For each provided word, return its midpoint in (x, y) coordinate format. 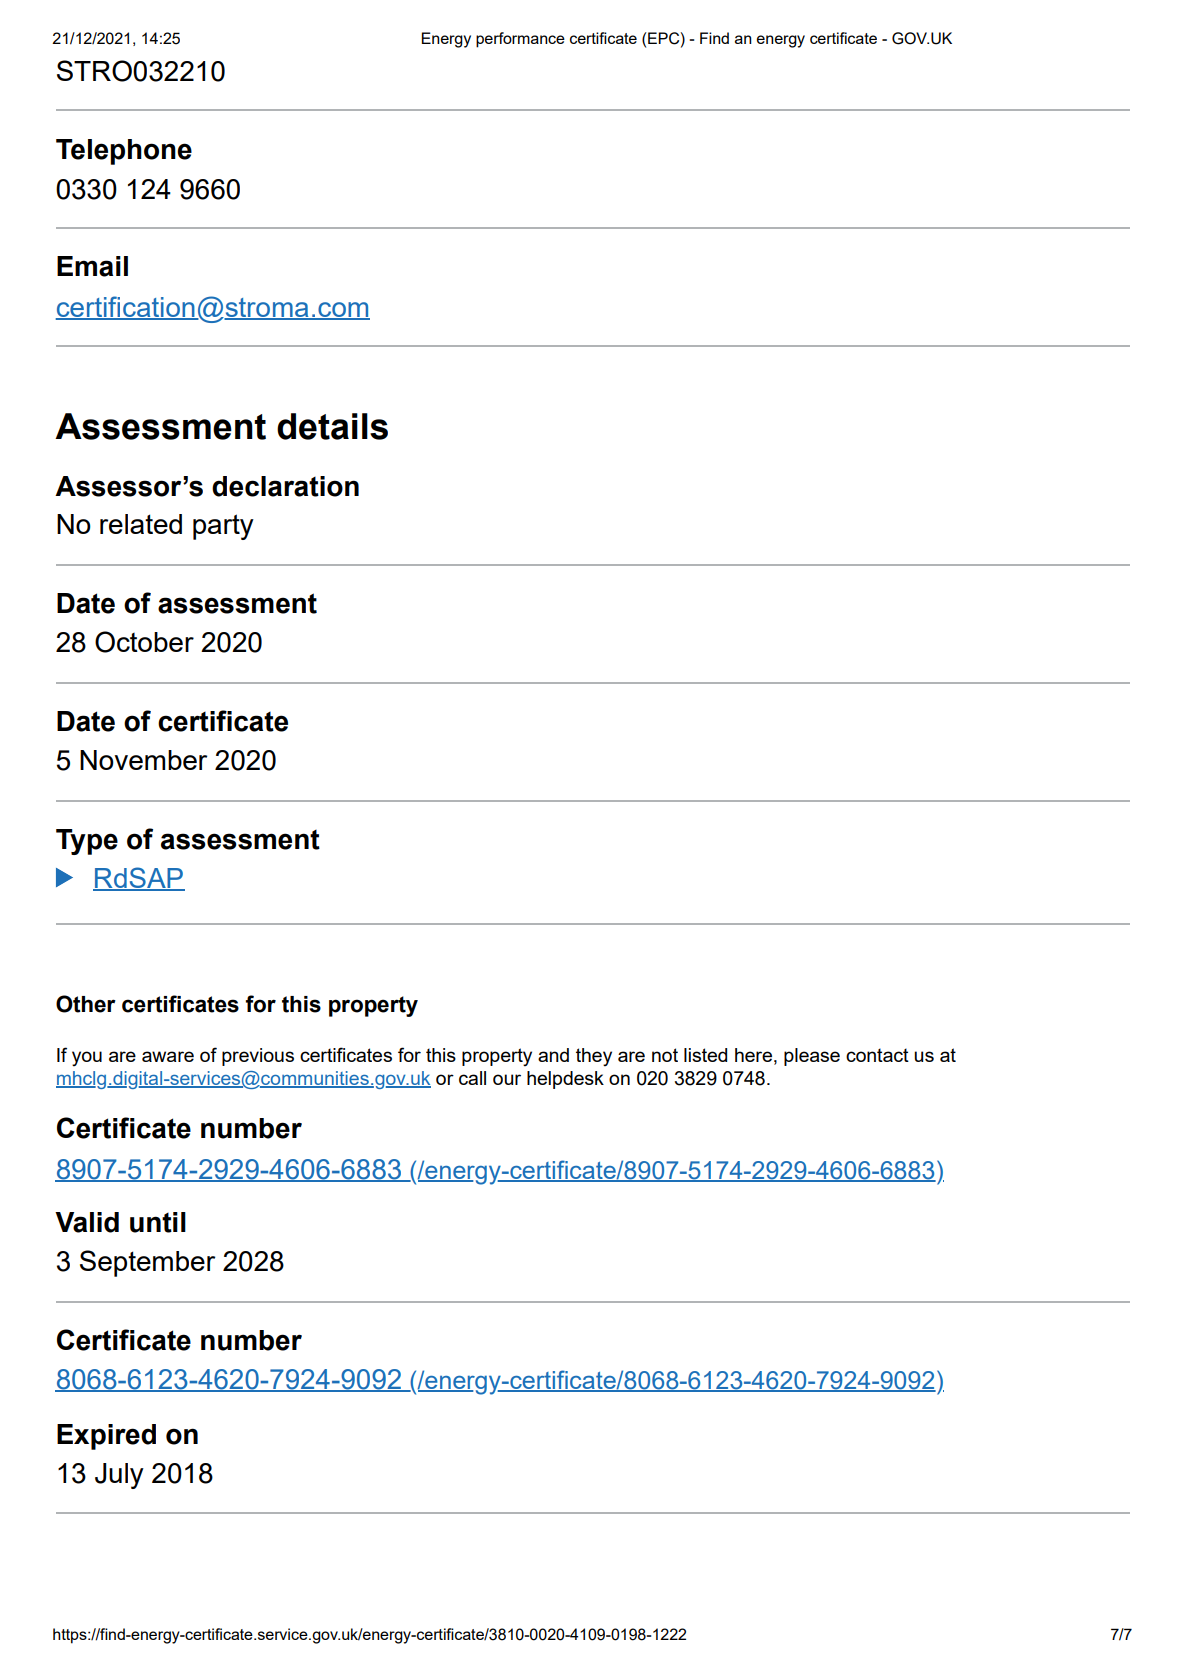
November (143, 760)
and (553, 1055)
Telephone (124, 152)
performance (520, 40)
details (332, 426)
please (812, 1057)
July (119, 1476)
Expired (106, 1437)
